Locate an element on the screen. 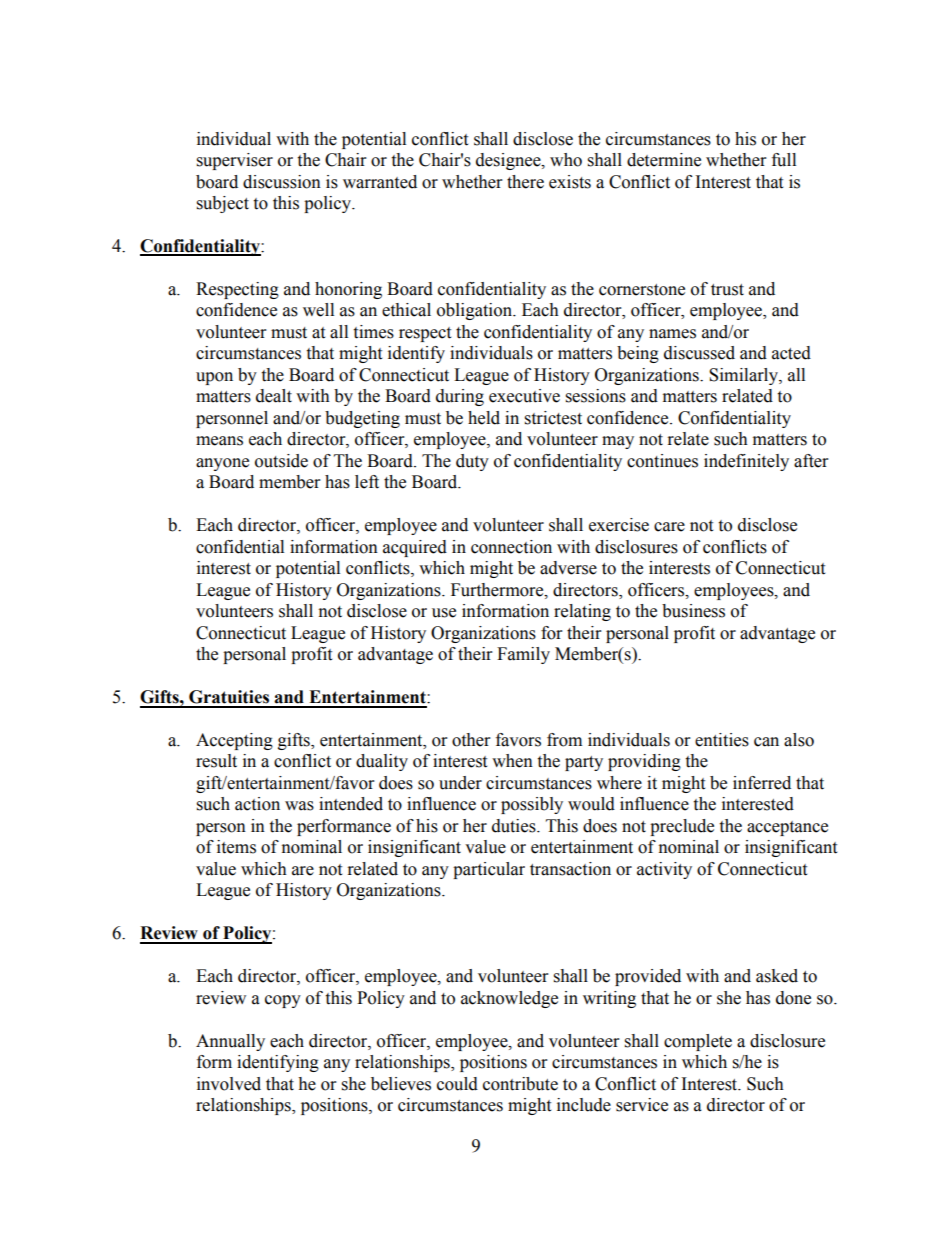 This screenshot has width=952, height=1233. complete is located at coordinates (698, 1042).
